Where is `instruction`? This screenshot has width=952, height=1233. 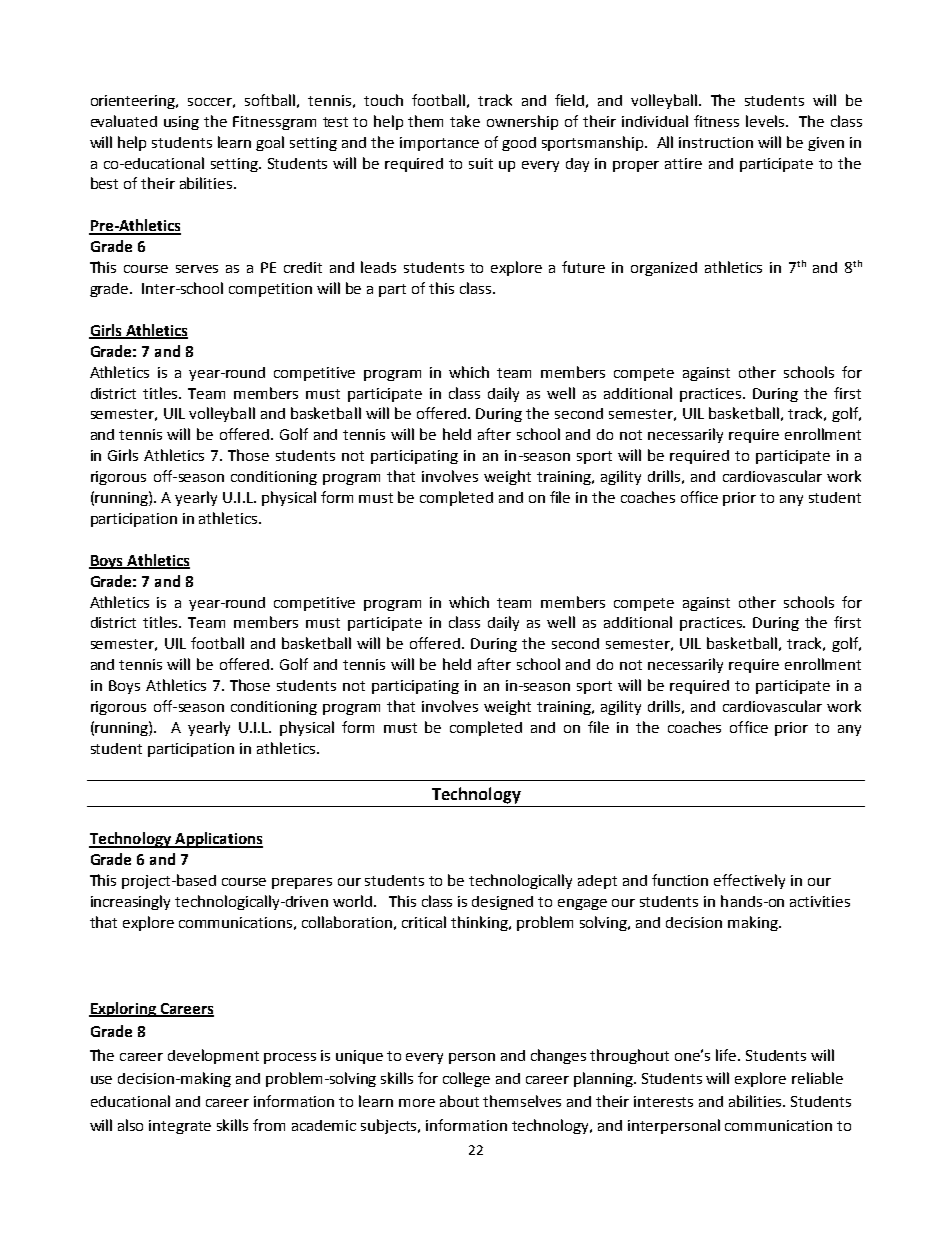
instruction is located at coordinates (716, 142).
